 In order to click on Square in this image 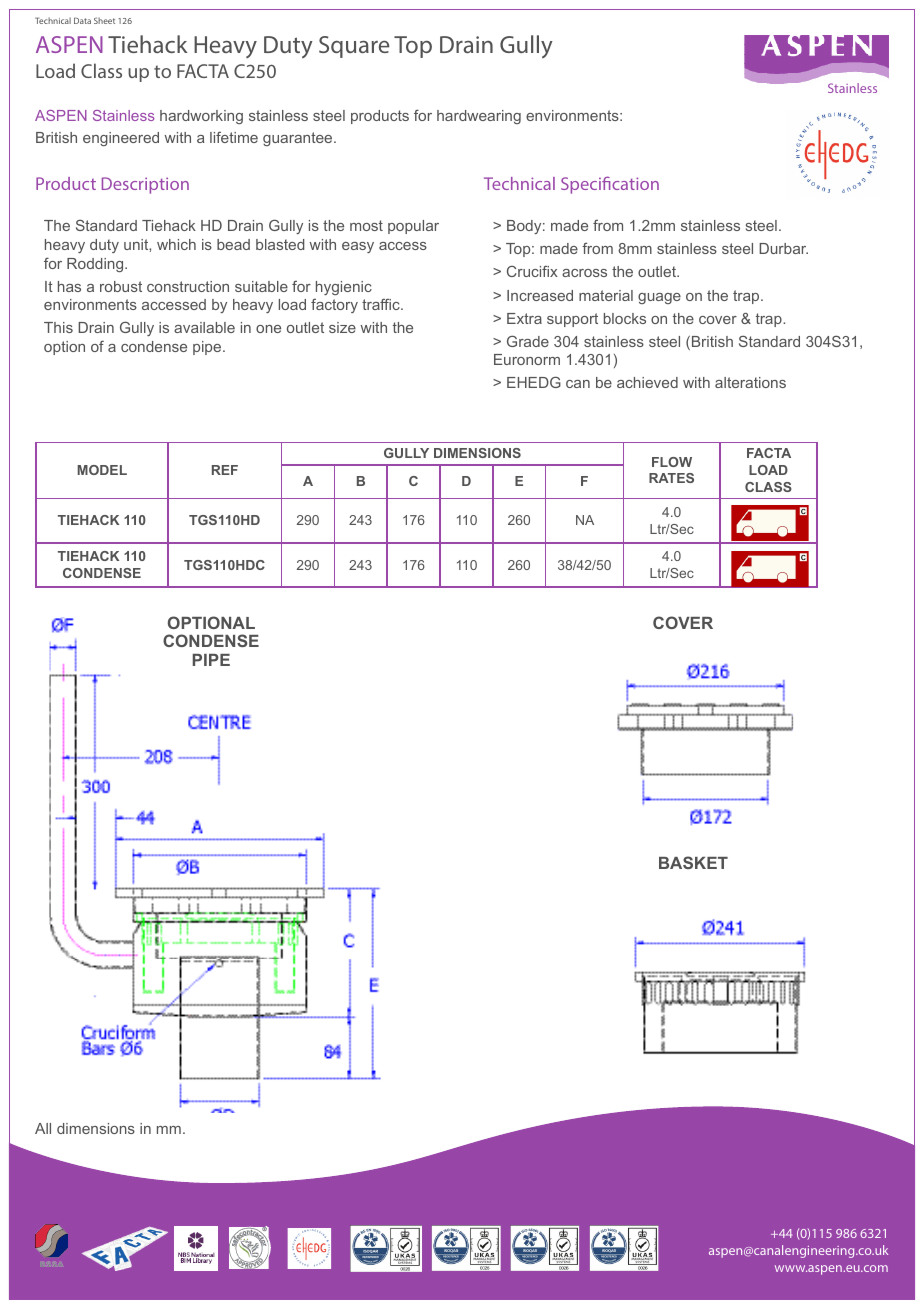, I will do `click(354, 47)`.
